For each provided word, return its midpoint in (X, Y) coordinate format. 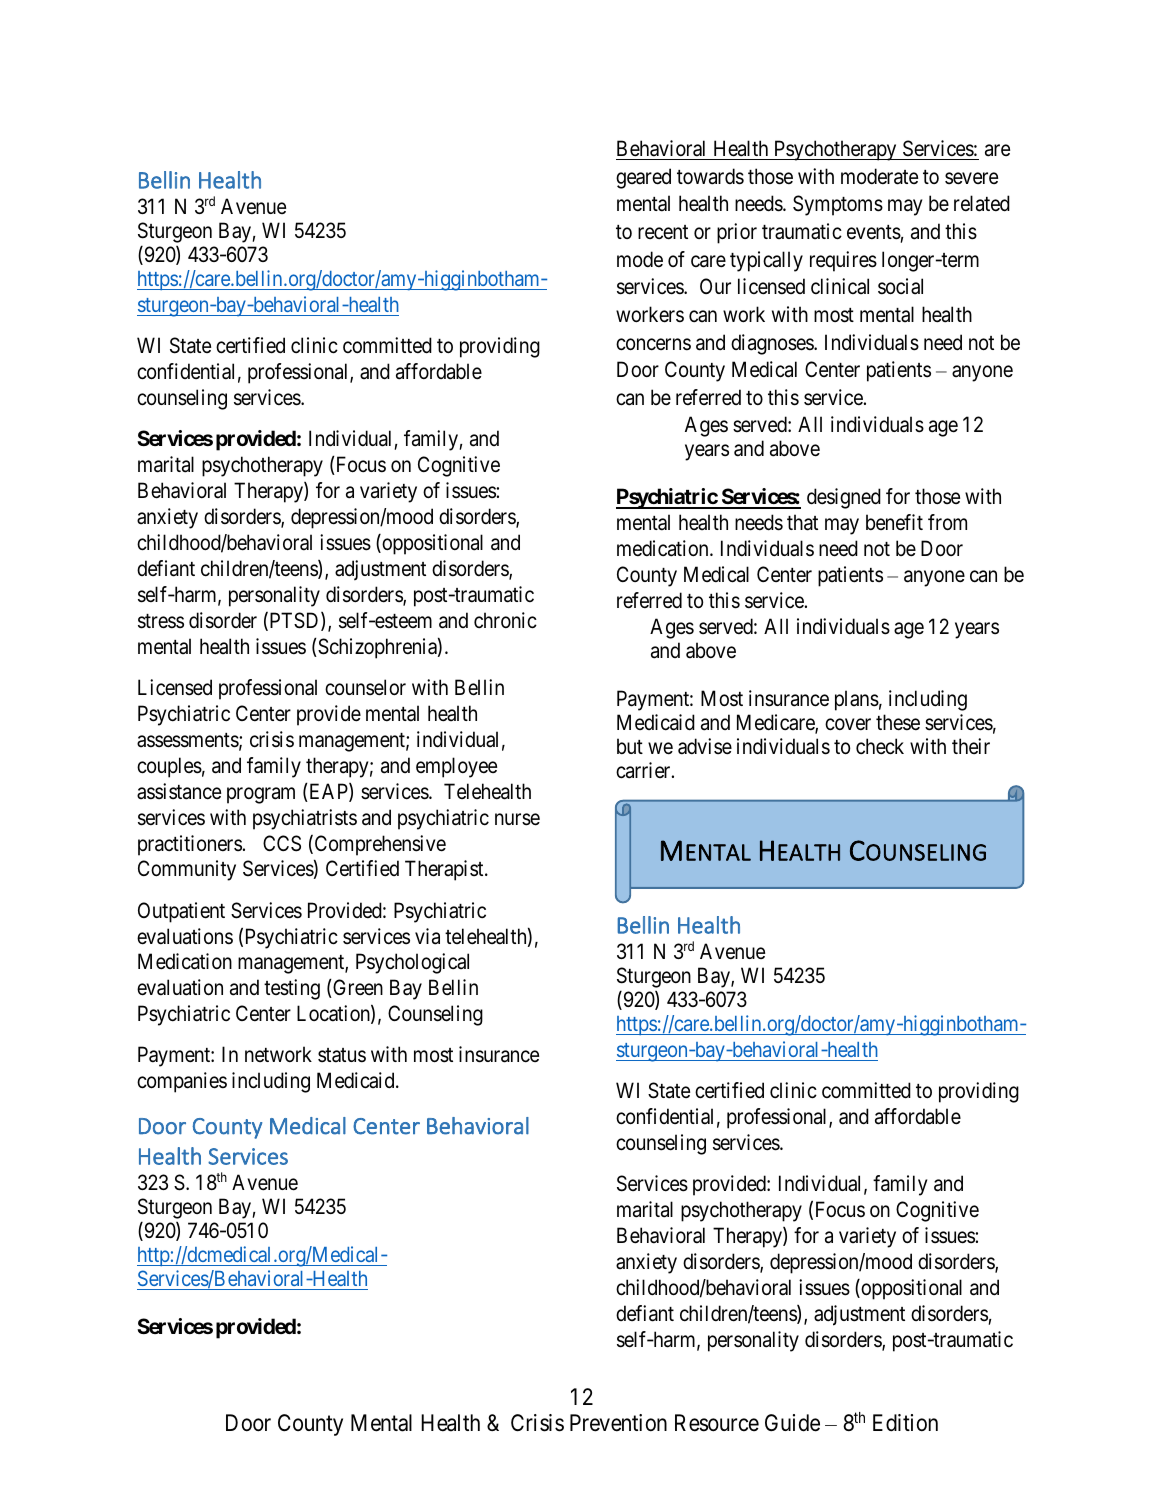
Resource (717, 1423)
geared (643, 178)
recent (663, 232)
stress (161, 621)
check (880, 746)
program (261, 795)
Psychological (412, 963)
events (874, 232)
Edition (905, 1423)
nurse (517, 819)
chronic (505, 620)
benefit (894, 522)
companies (182, 1082)
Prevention (618, 1423)
